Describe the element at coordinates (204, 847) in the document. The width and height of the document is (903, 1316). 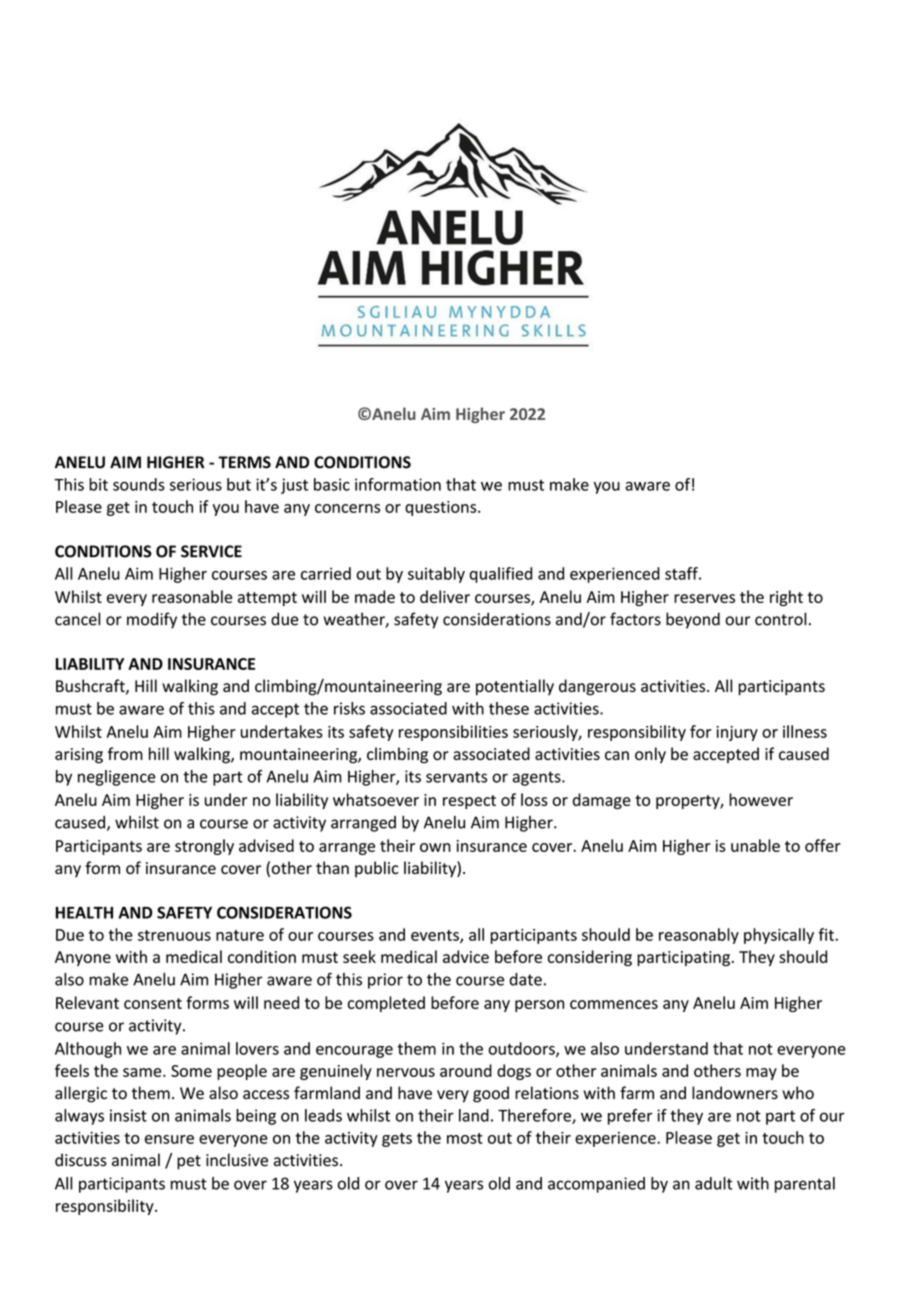
I see `strongly` at that location.
